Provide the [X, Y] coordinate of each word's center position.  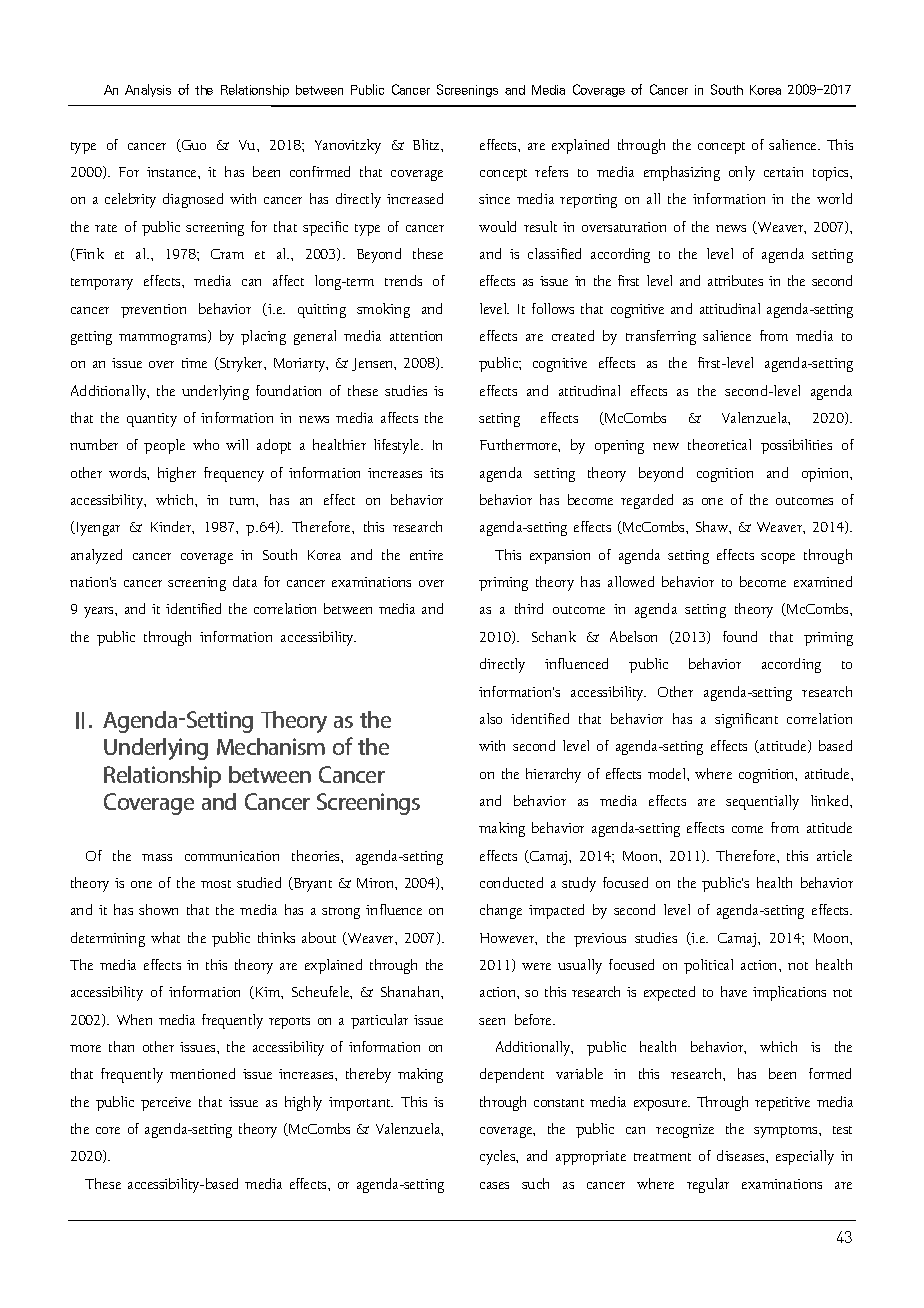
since [494, 199]
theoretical [719, 444]
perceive [166, 1104]
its [436, 473]
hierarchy [553, 775]
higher [177, 474]
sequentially [762, 802]
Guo [193, 146]
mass [157, 857]
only [742, 173]
